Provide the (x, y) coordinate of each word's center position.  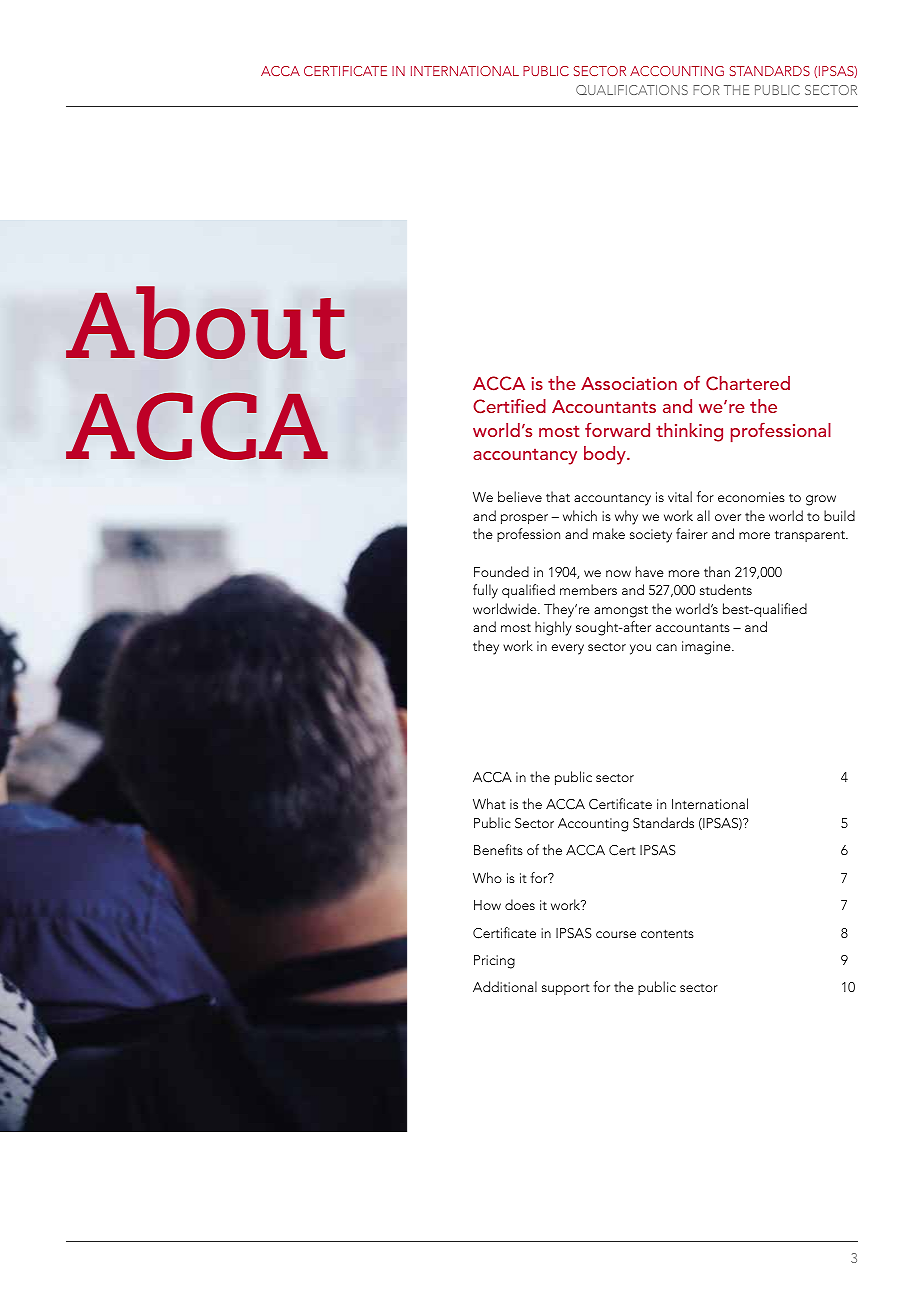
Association (629, 383)
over (728, 517)
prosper (524, 519)
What (489, 803)
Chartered (748, 383)
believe (520, 496)
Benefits (498, 849)
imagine (707, 648)
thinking (689, 432)
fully (485, 591)
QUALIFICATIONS (632, 90)
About (205, 322)
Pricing (494, 962)
